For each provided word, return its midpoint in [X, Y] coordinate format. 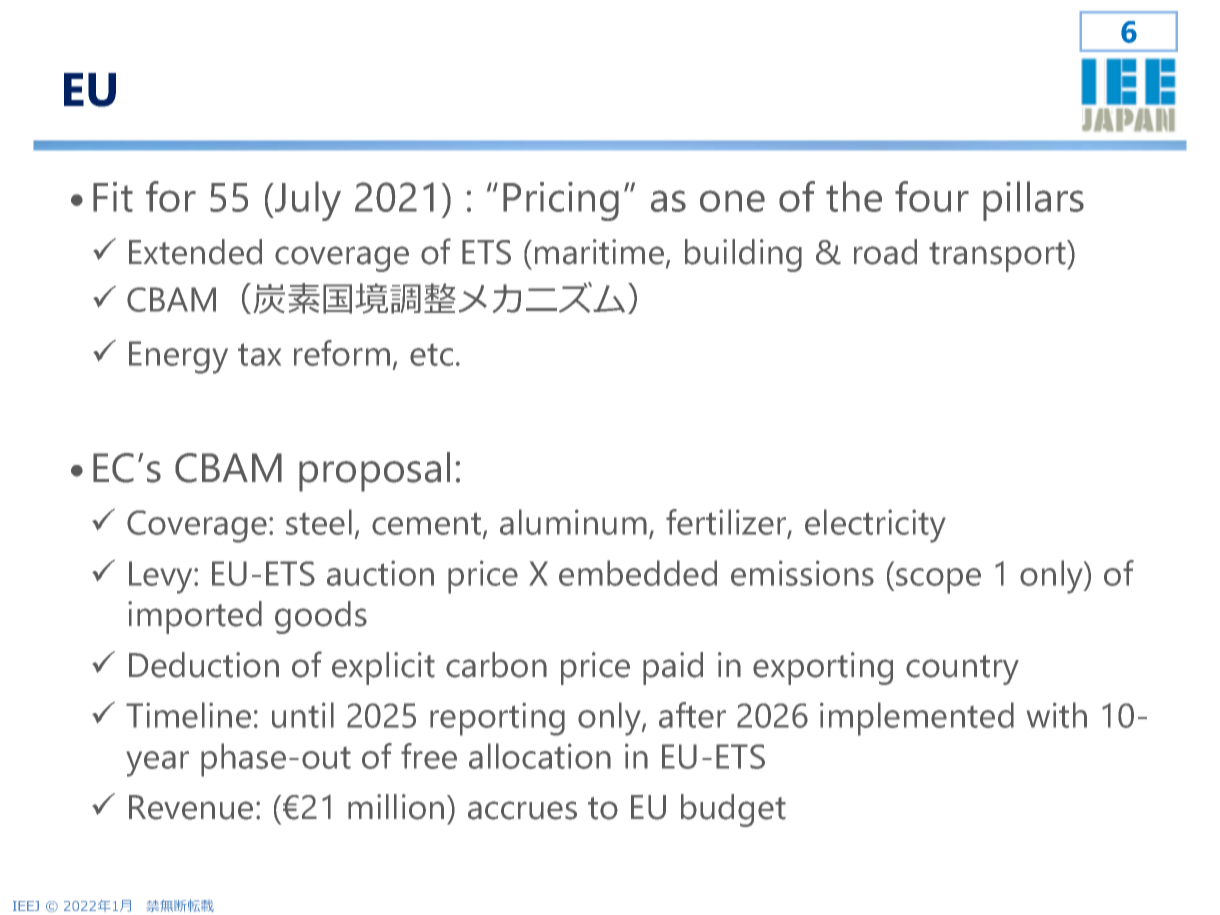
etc [431, 355]
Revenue [191, 807]
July [307, 201]
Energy [178, 357]
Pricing [561, 201]
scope [938, 581]
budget [733, 810]
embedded [638, 573]
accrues [522, 810]
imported [195, 617]
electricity [875, 526]
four [932, 196]
